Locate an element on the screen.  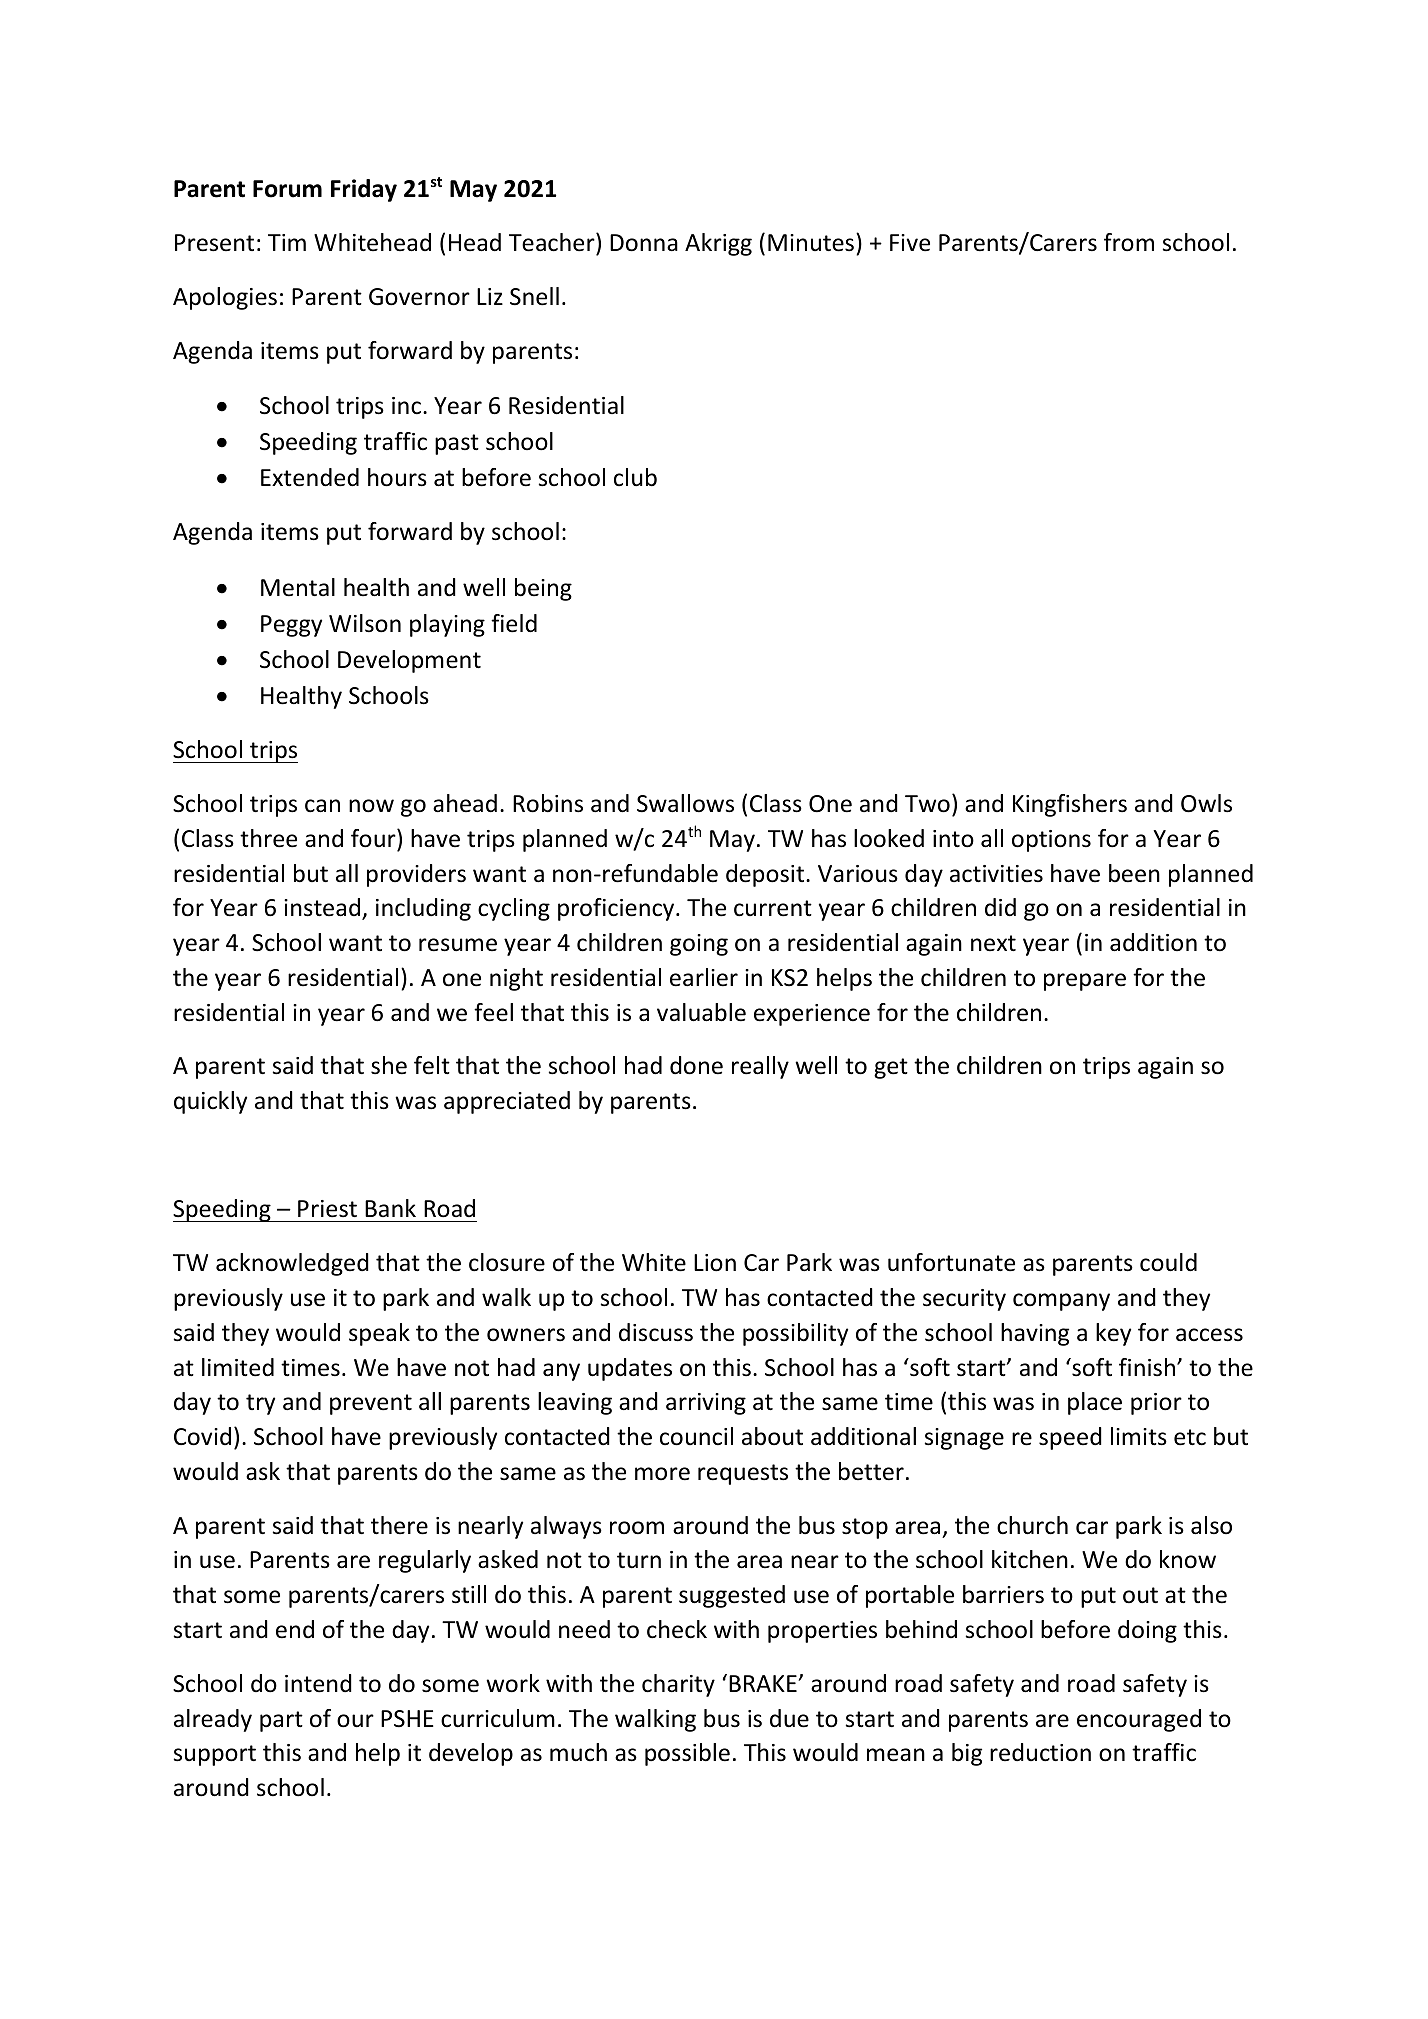
Forum is located at coordinates (287, 189).
